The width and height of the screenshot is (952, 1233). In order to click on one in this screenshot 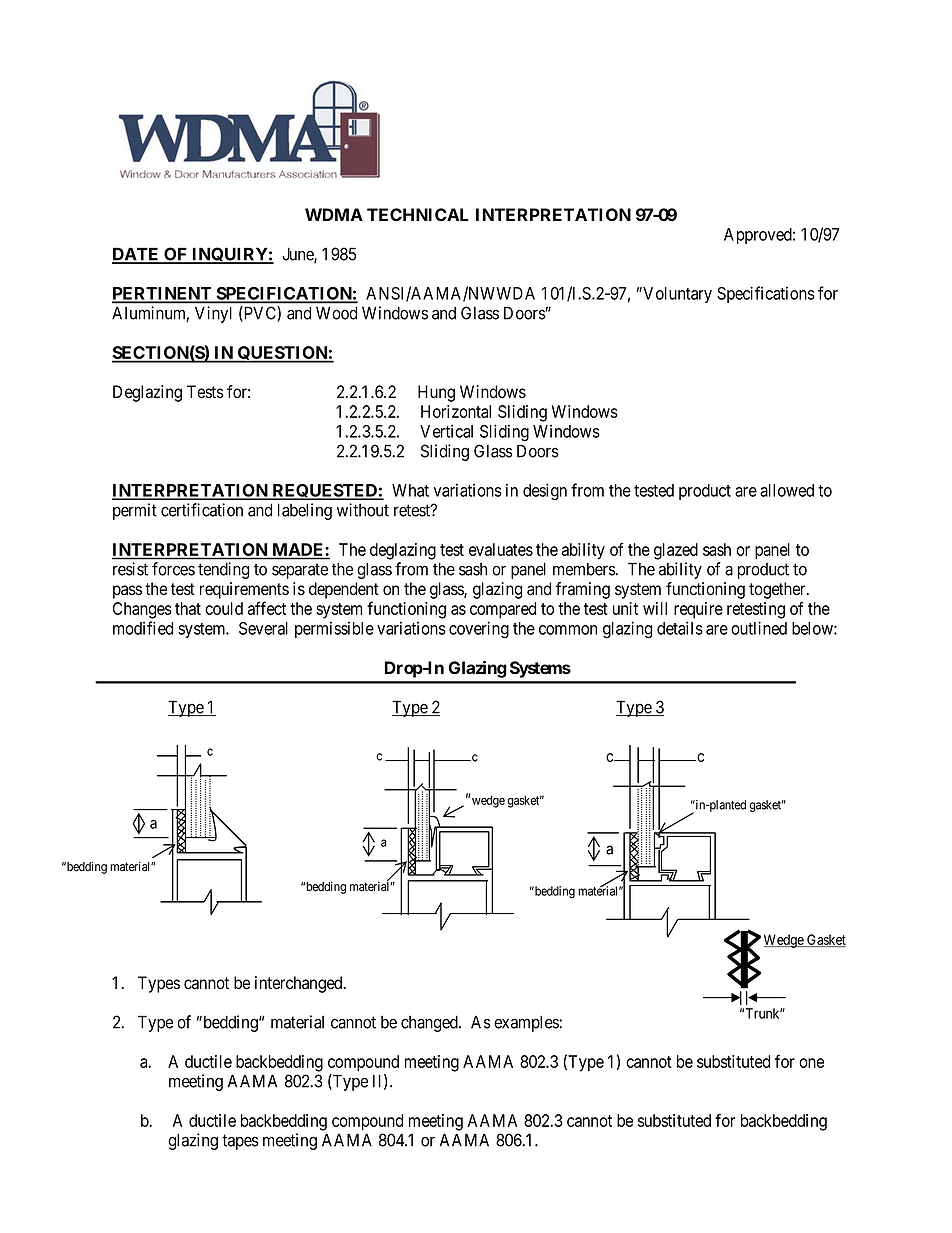, I will do `click(811, 1063)`.
